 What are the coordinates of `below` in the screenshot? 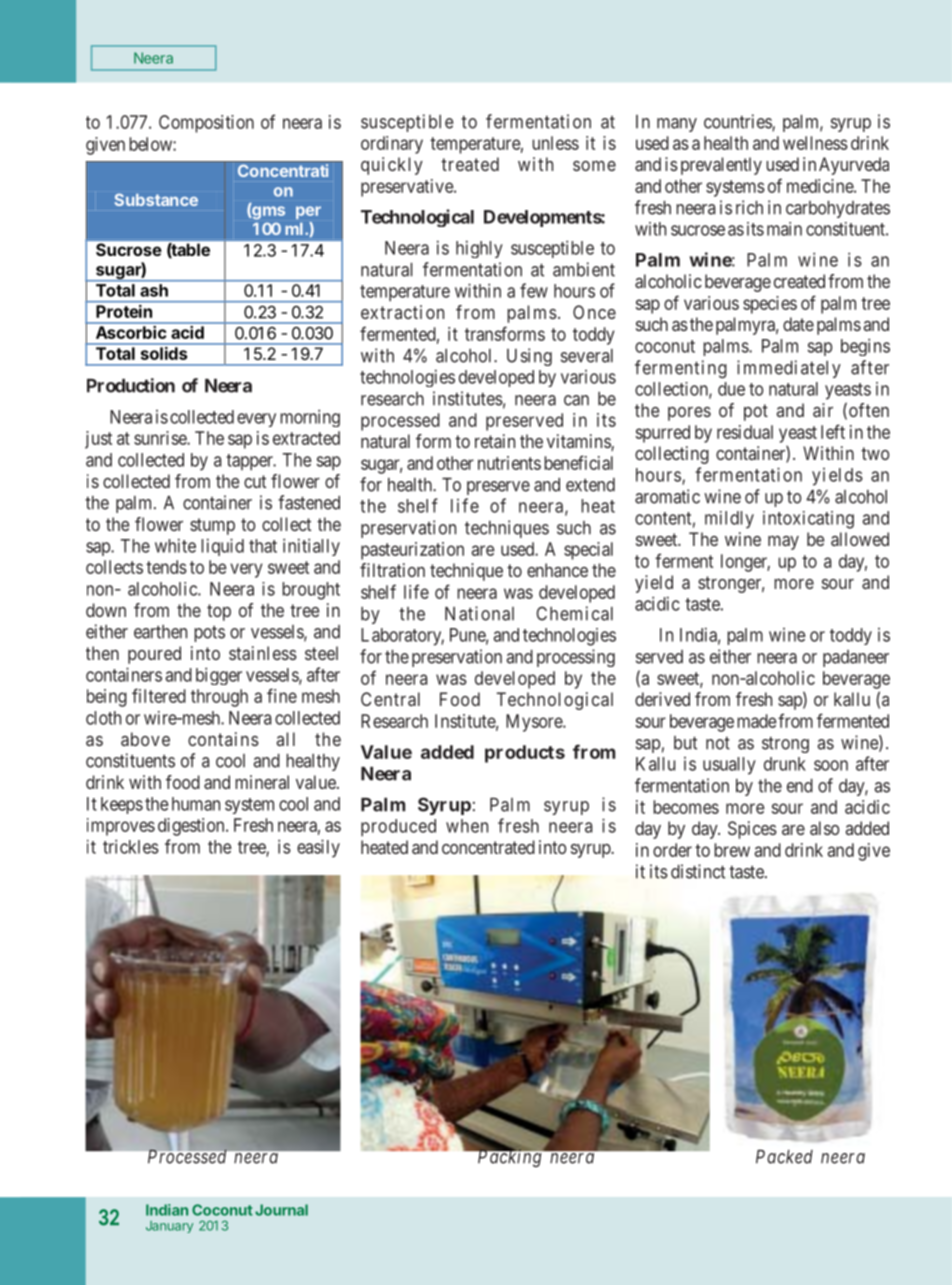 It's located at (151, 144).
